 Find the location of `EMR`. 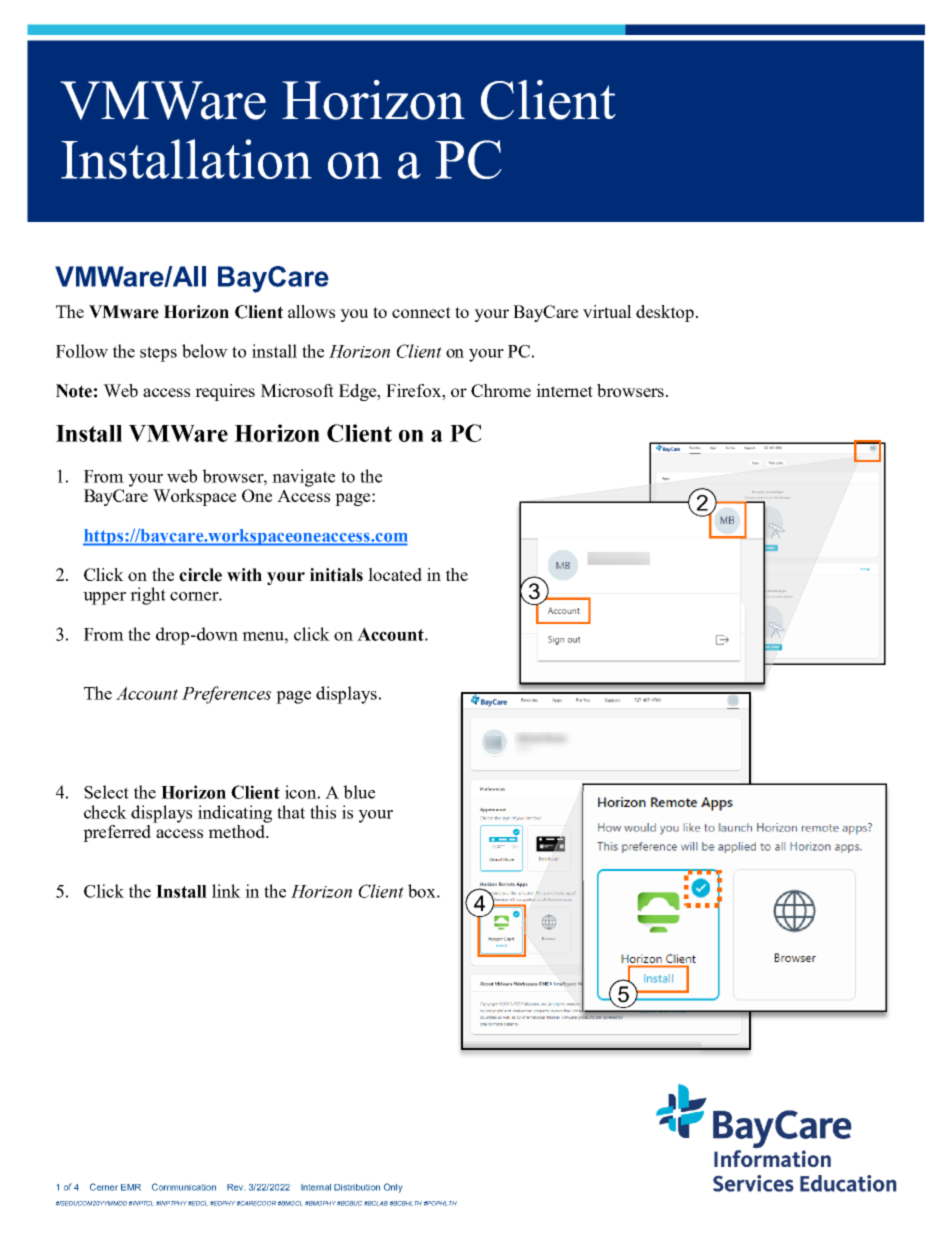

EMR is located at coordinates (131, 1187).
